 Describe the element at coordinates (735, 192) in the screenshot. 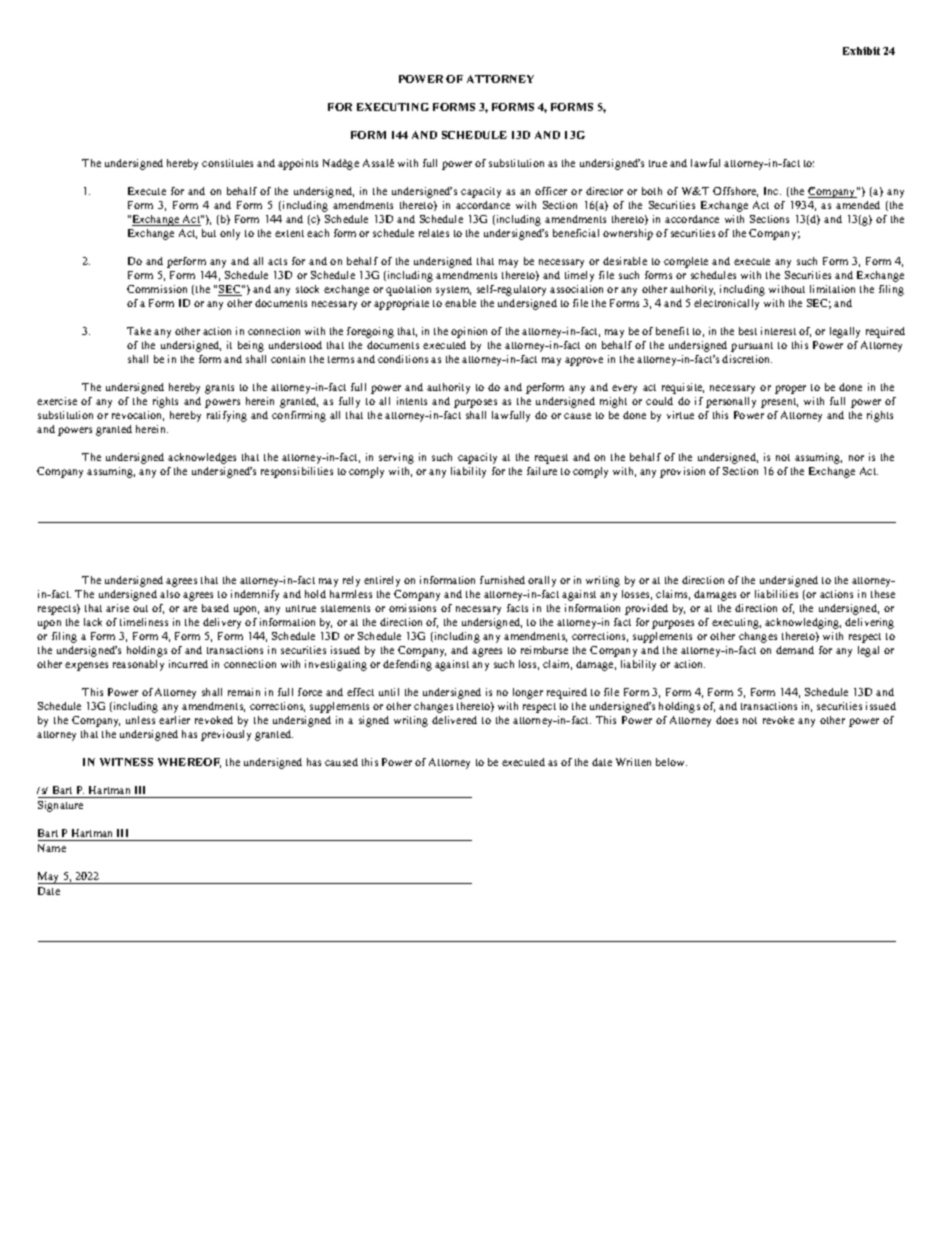

I see `Offshore` at that location.
